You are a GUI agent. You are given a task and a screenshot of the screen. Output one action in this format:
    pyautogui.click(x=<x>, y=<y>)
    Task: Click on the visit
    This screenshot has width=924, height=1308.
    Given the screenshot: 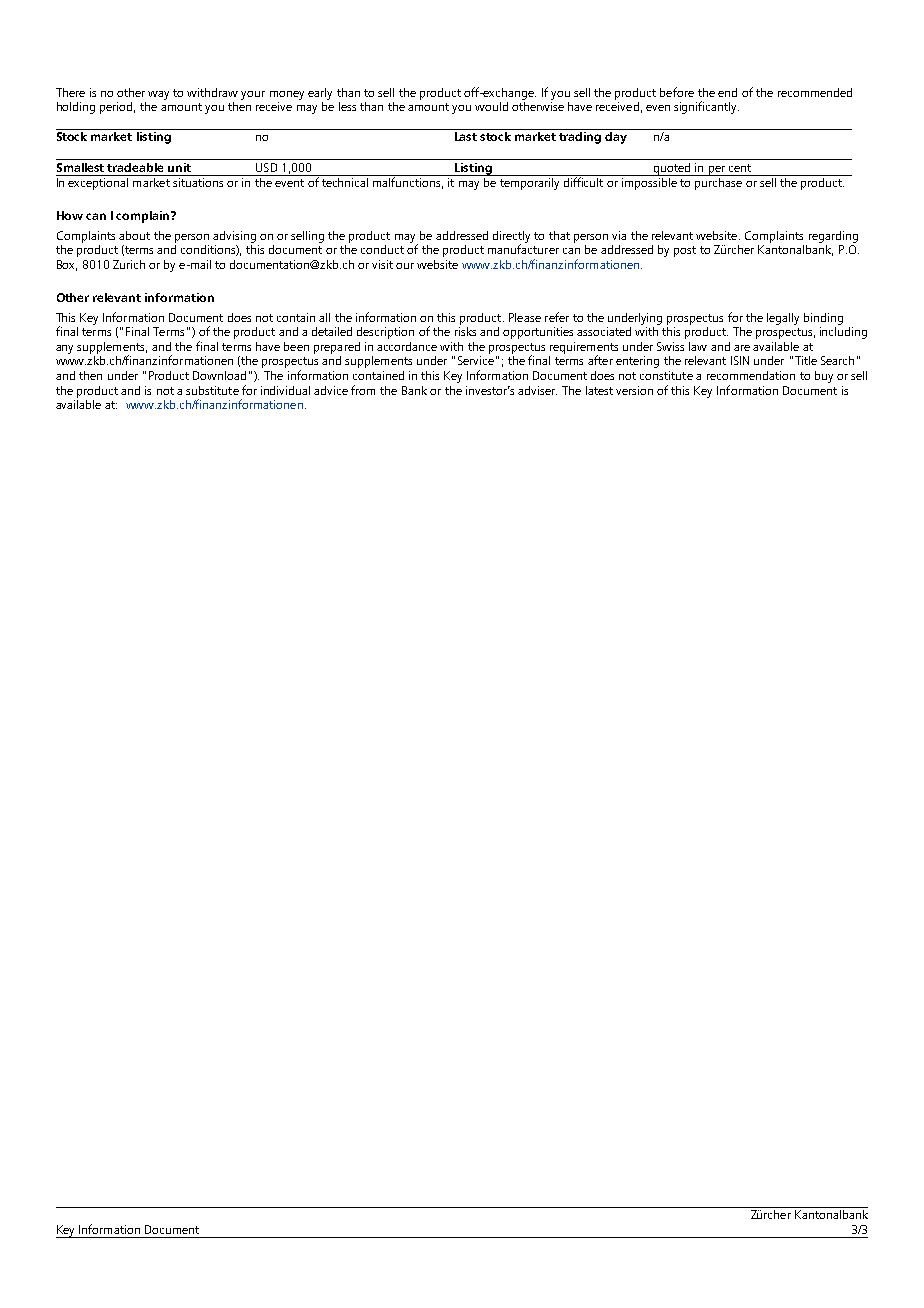 What is the action you would take?
    pyautogui.click(x=382, y=264)
